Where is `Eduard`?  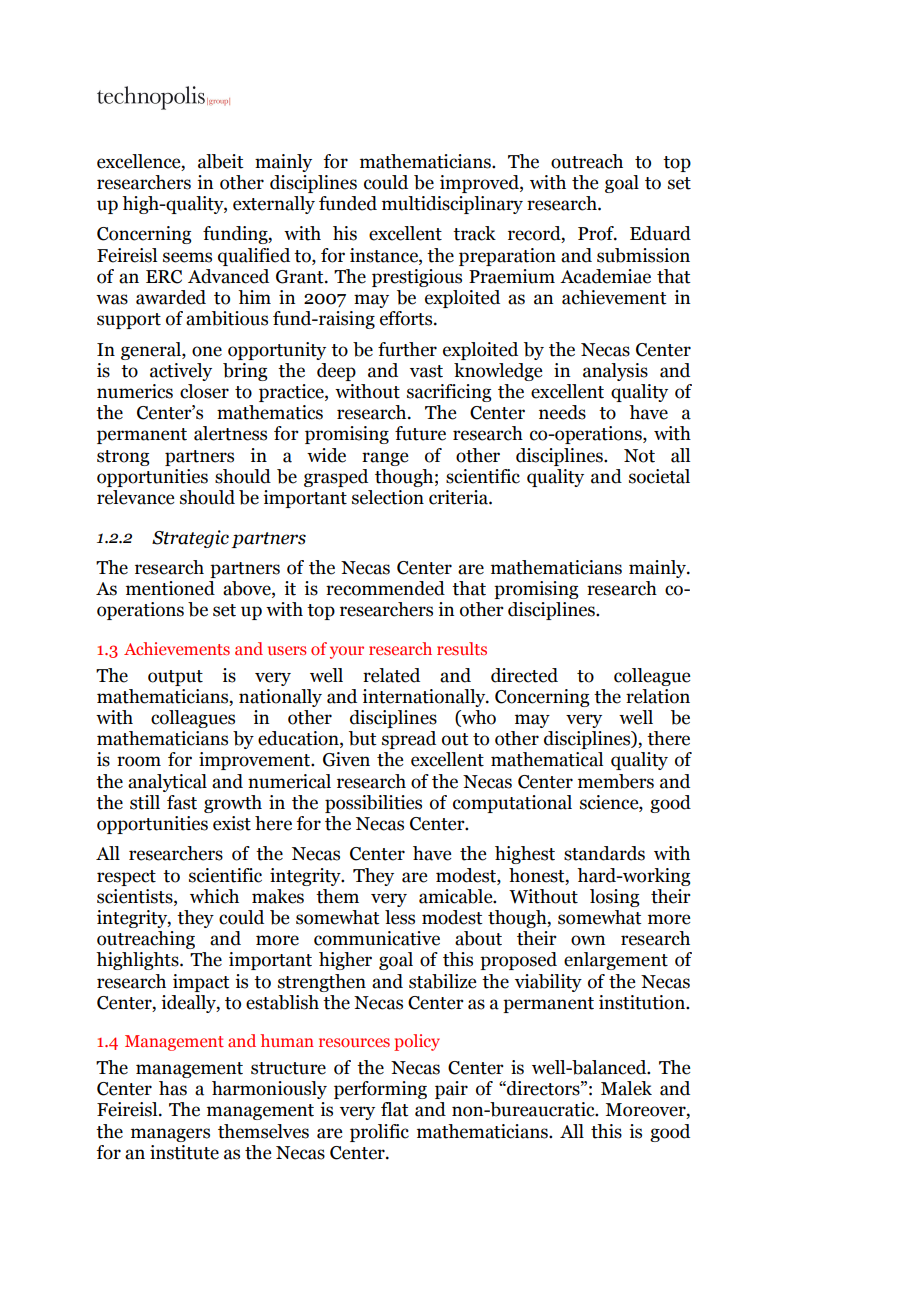 Eduard is located at coordinates (660, 233).
